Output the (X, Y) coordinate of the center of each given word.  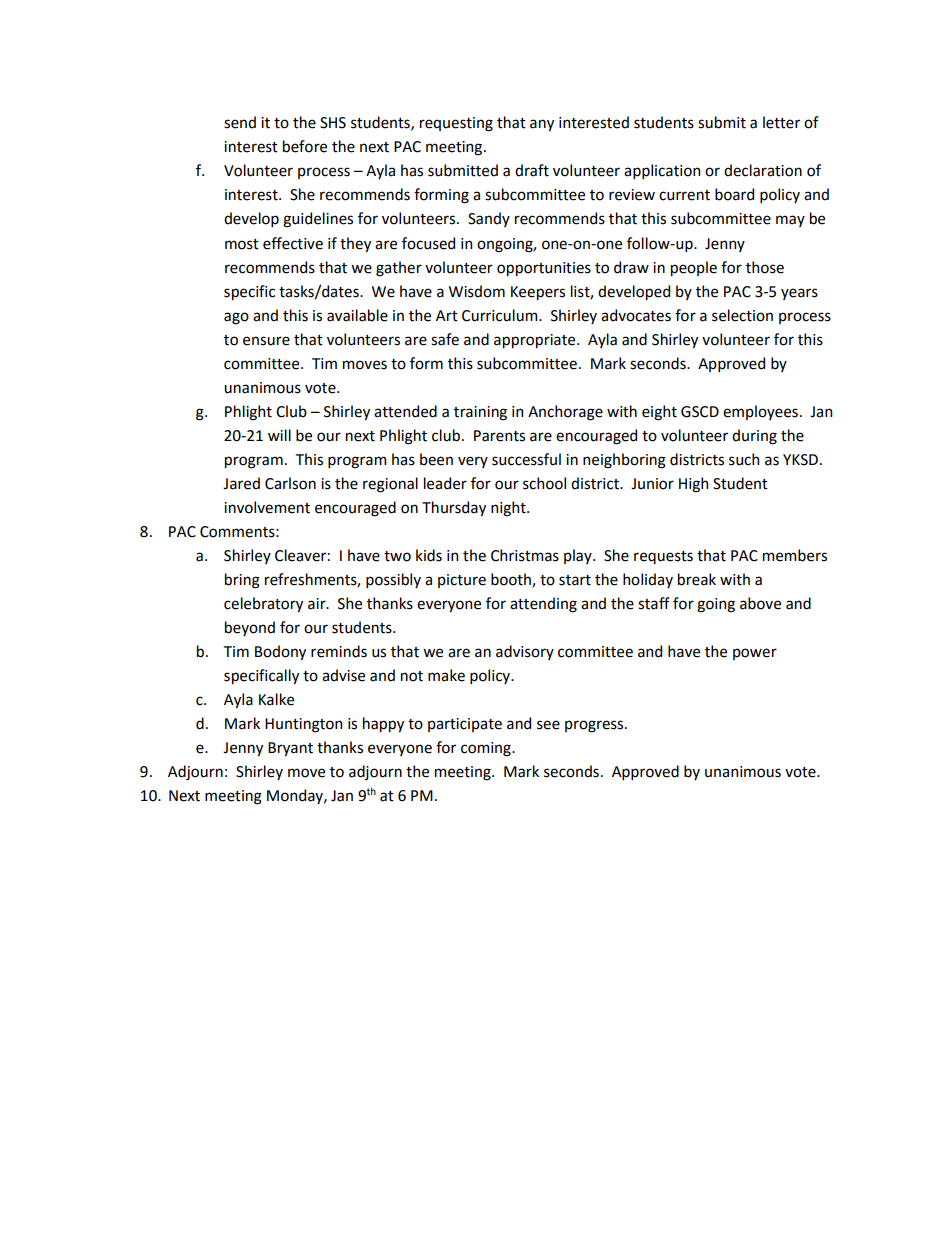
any (542, 125)
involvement (267, 507)
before (305, 146)
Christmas (525, 555)
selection (742, 315)
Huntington (303, 725)
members (795, 555)
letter (781, 122)
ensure (266, 341)
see (548, 725)
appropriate (536, 341)
